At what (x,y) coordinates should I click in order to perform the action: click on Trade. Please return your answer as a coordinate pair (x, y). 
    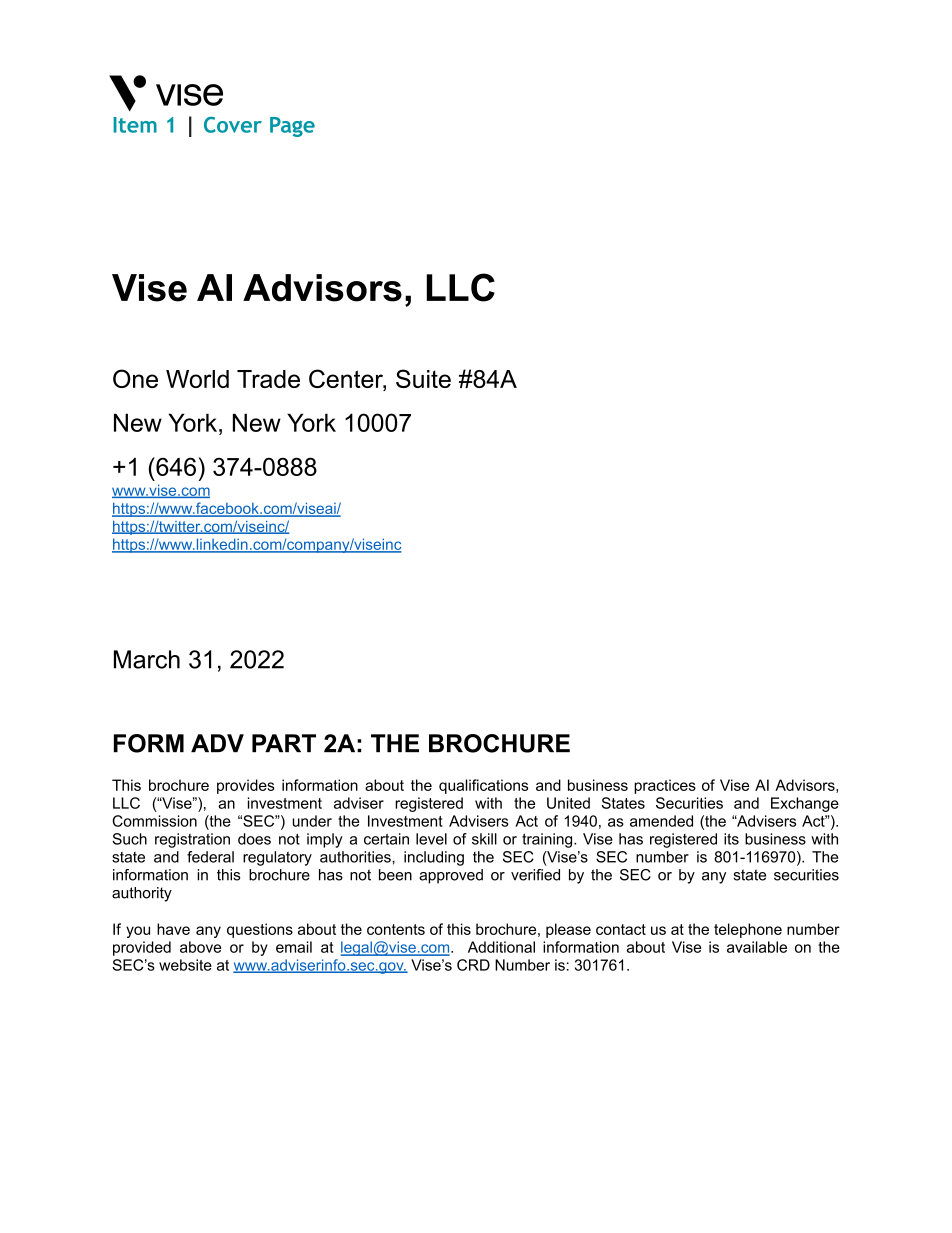
    Looking at the image, I should click on (268, 379).
